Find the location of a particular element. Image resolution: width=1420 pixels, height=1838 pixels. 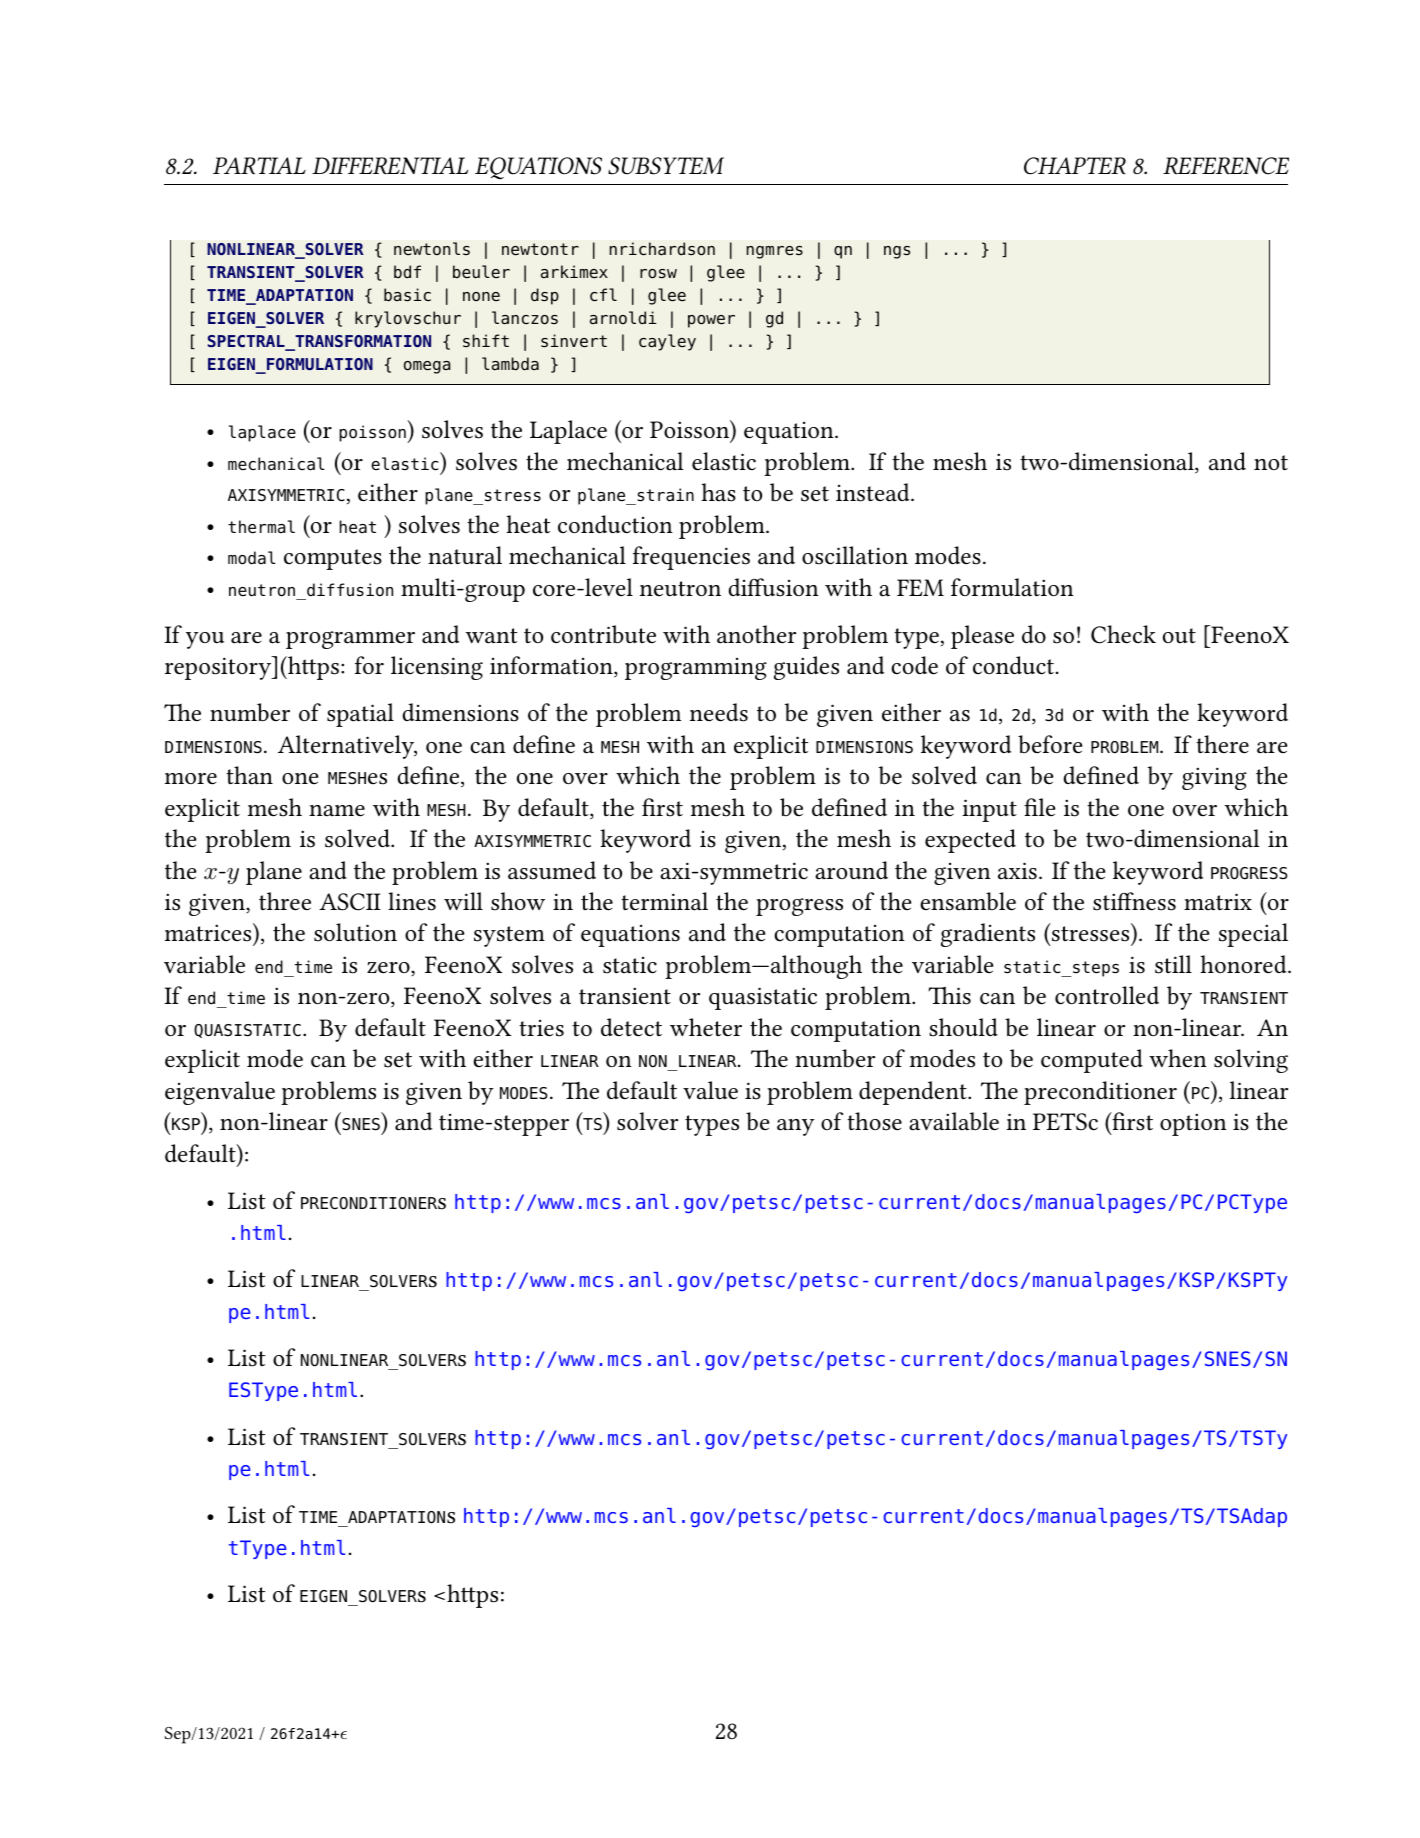

tries is located at coordinates (541, 1028).
